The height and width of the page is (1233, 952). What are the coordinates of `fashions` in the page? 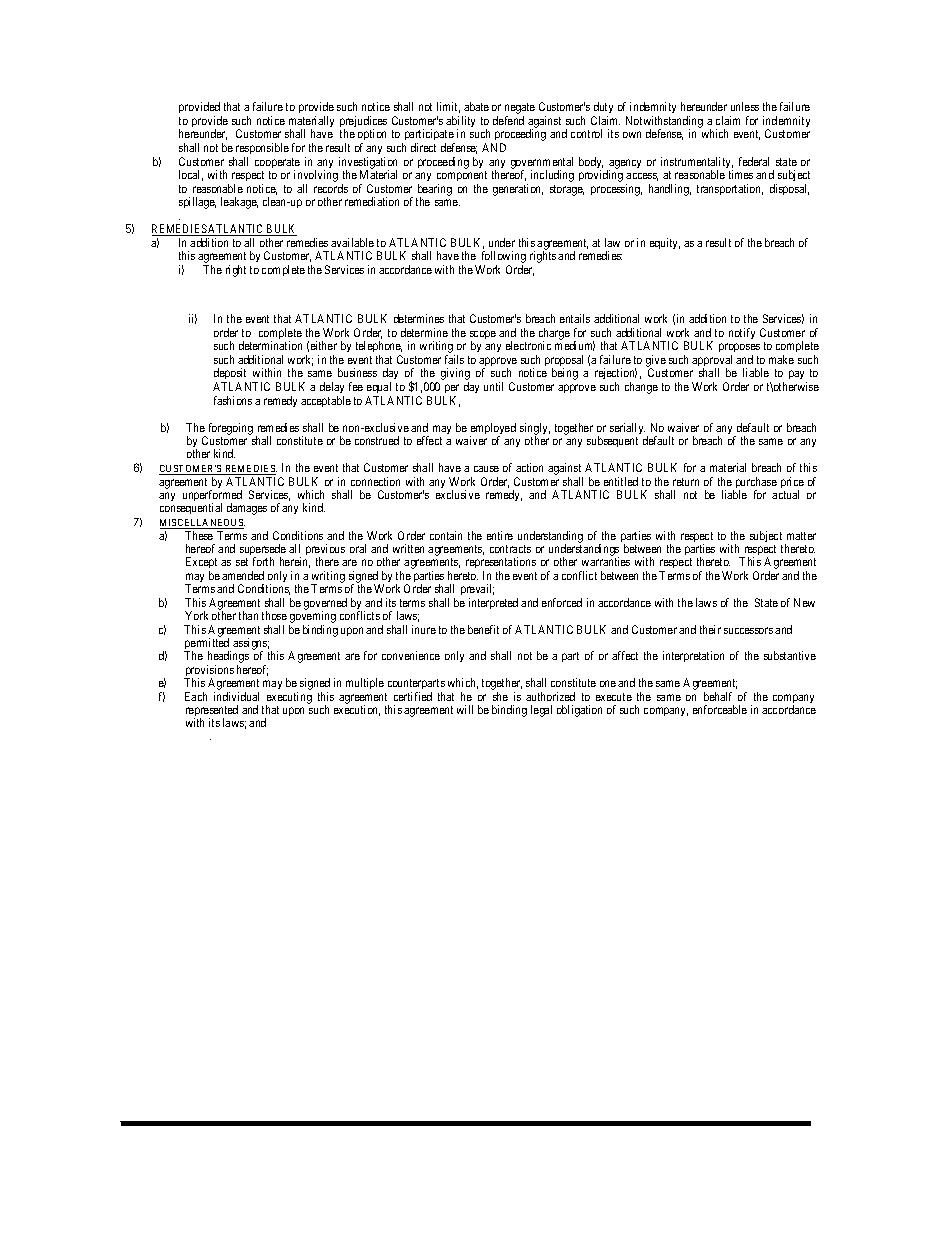 It's located at (233, 400).
